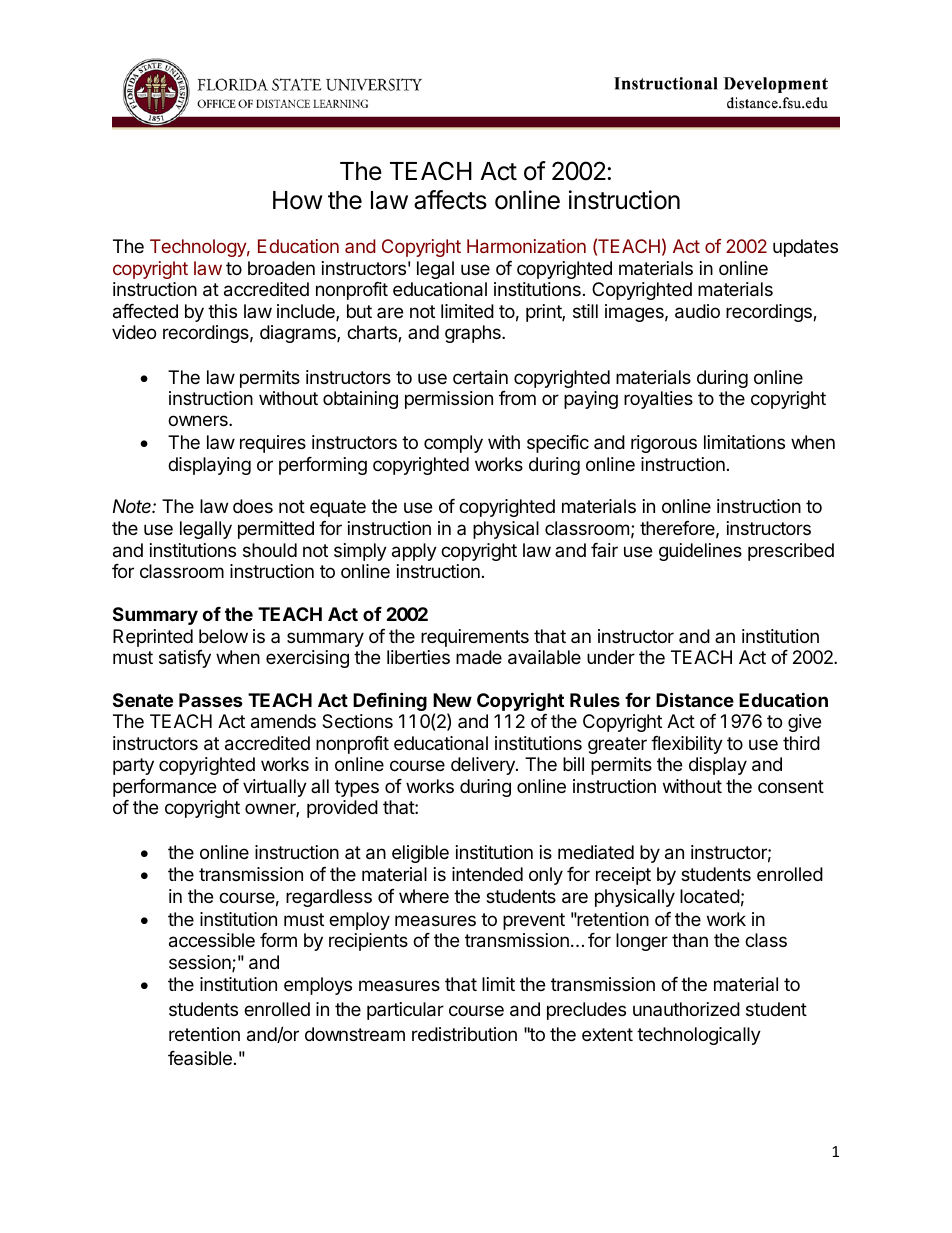 This document has height=1233, width=952. I want to click on New, so click(452, 700).
